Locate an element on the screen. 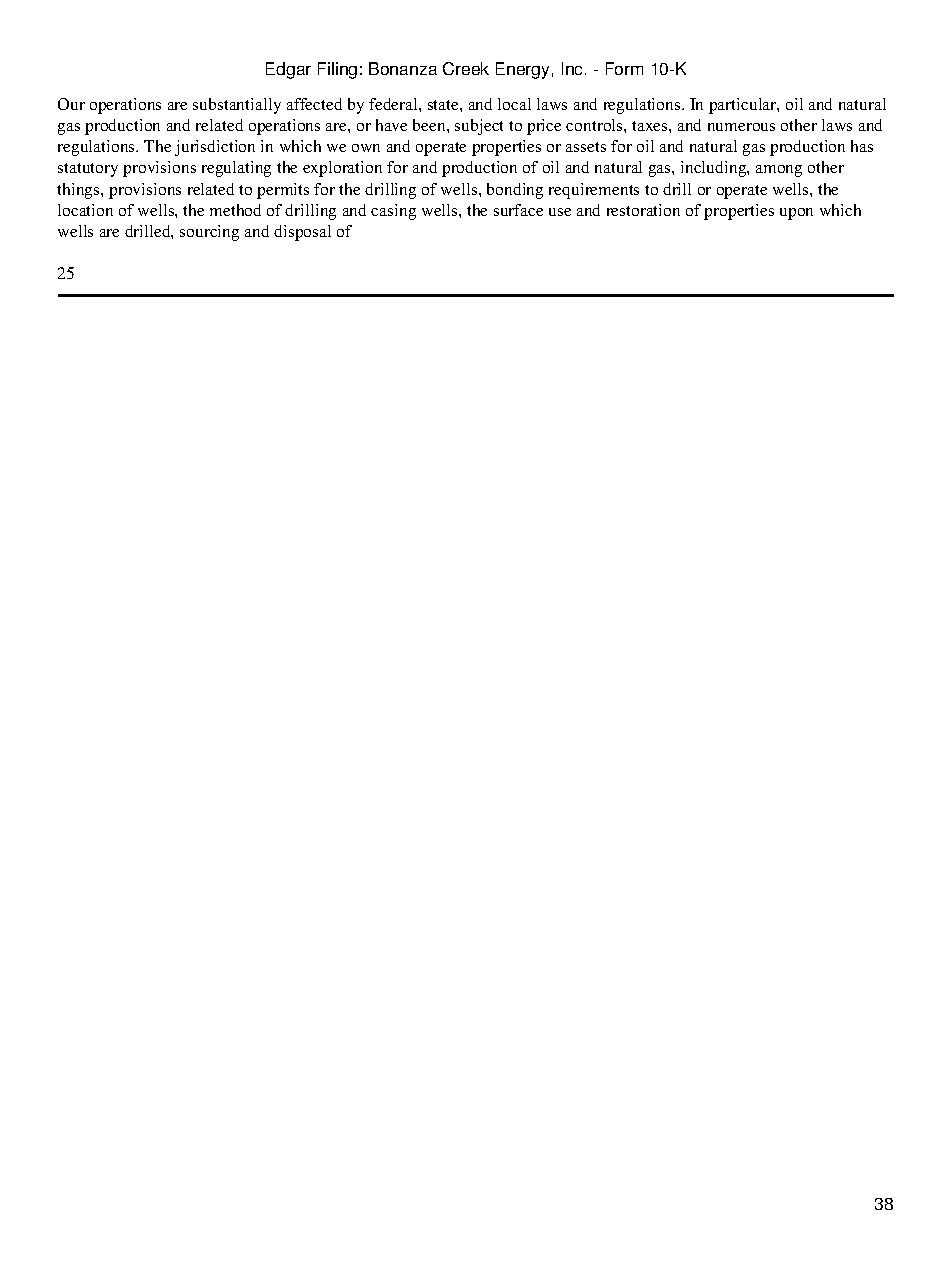  things is located at coordinates (79, 191).
